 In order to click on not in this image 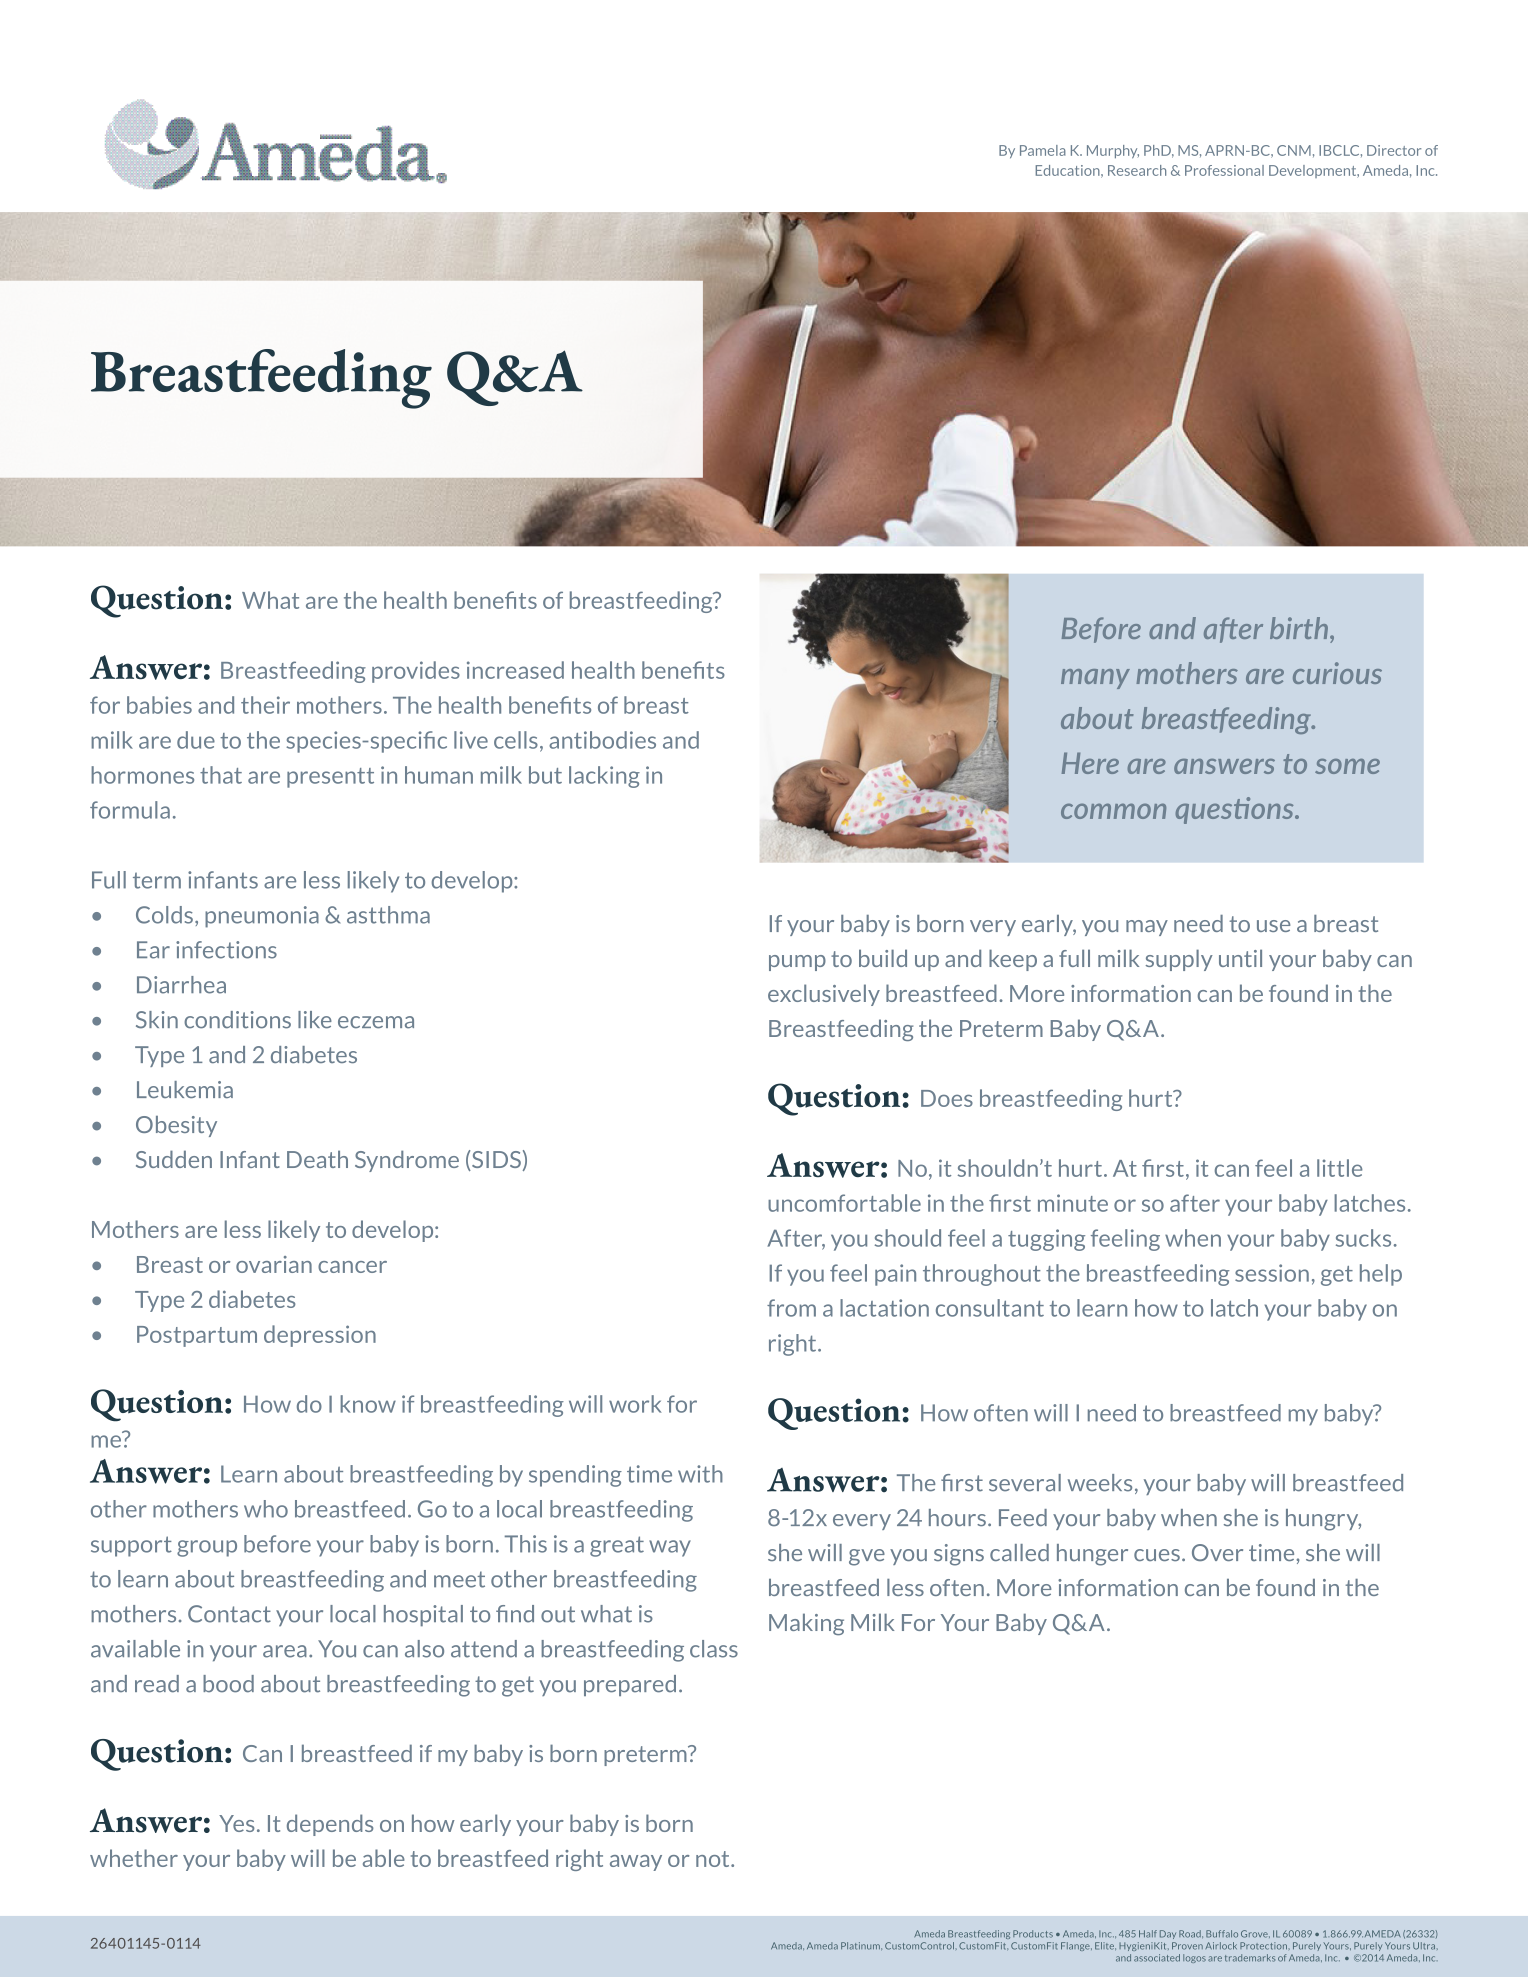, I will do `click(714, 1859)`.
